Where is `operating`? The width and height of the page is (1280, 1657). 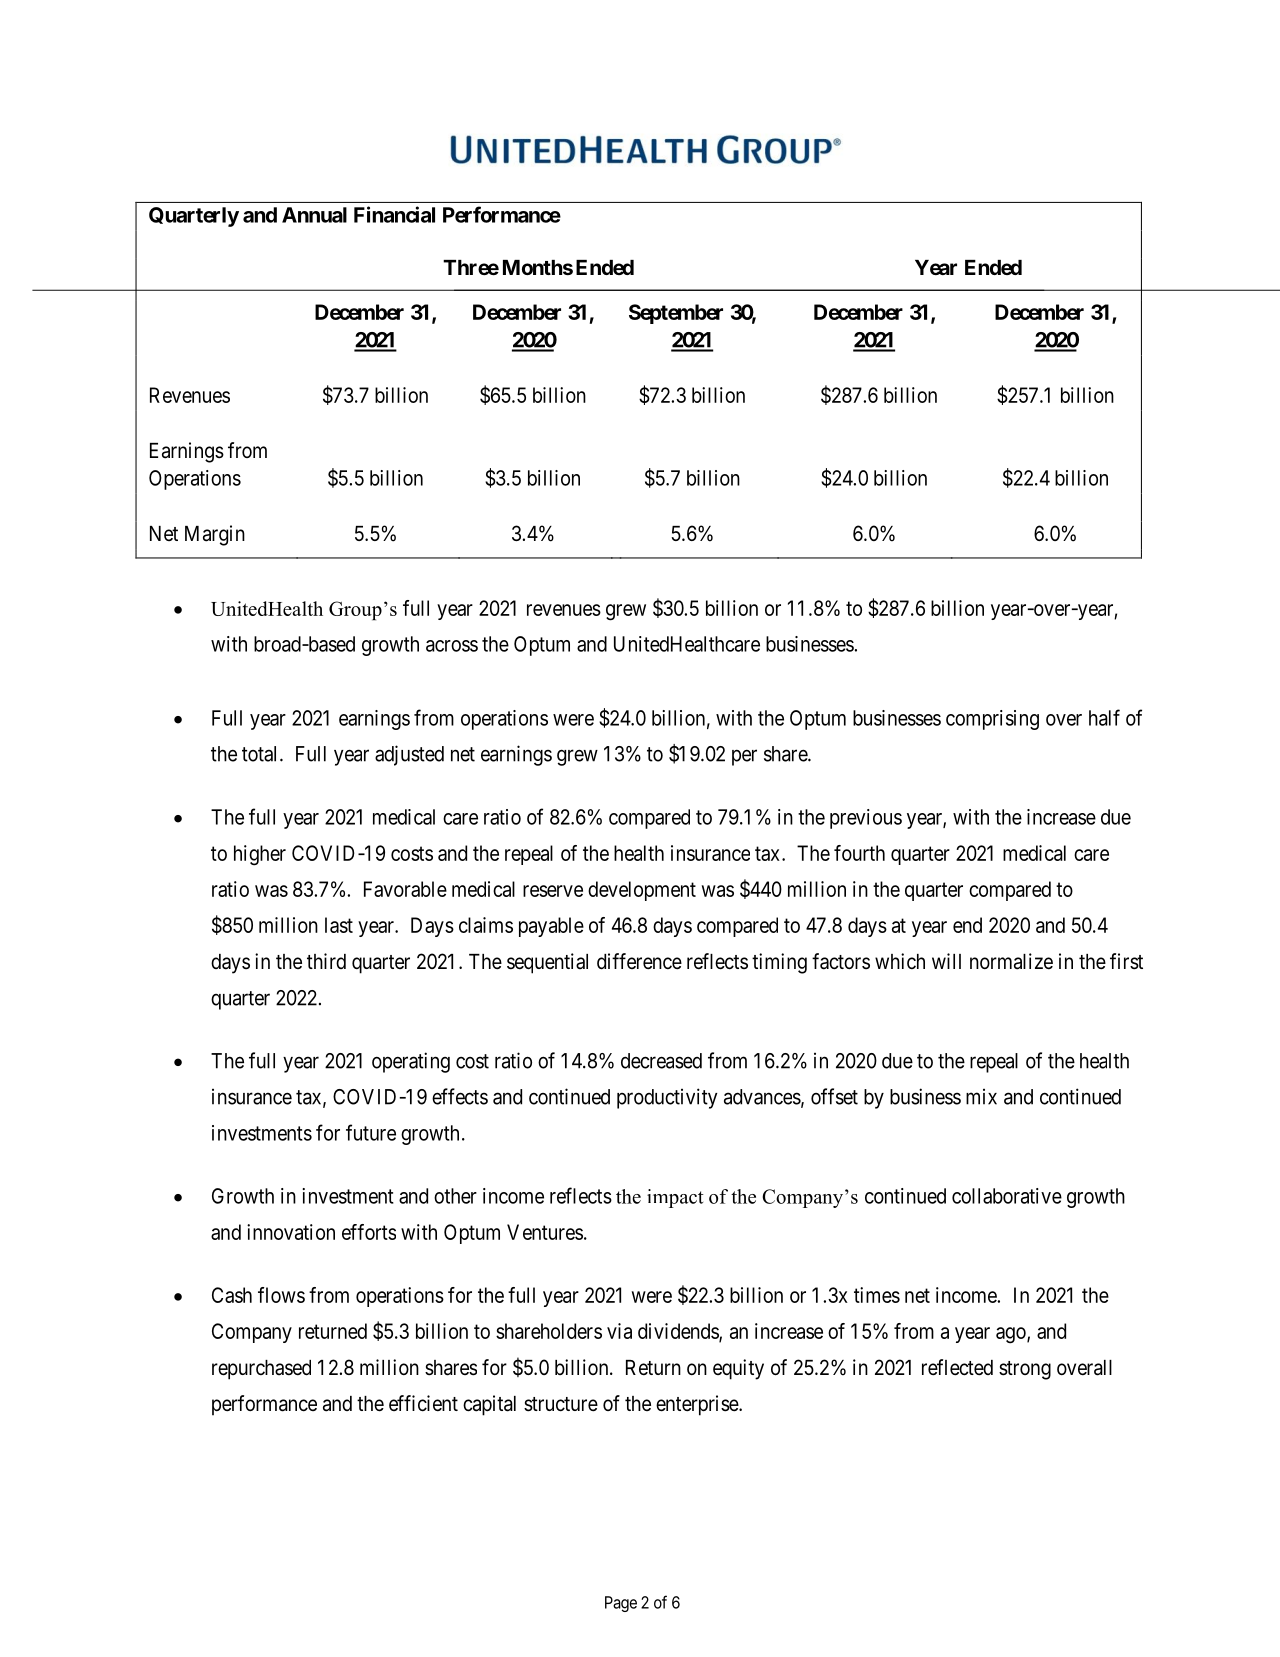 operating is located at coordinates (411, 1062).
